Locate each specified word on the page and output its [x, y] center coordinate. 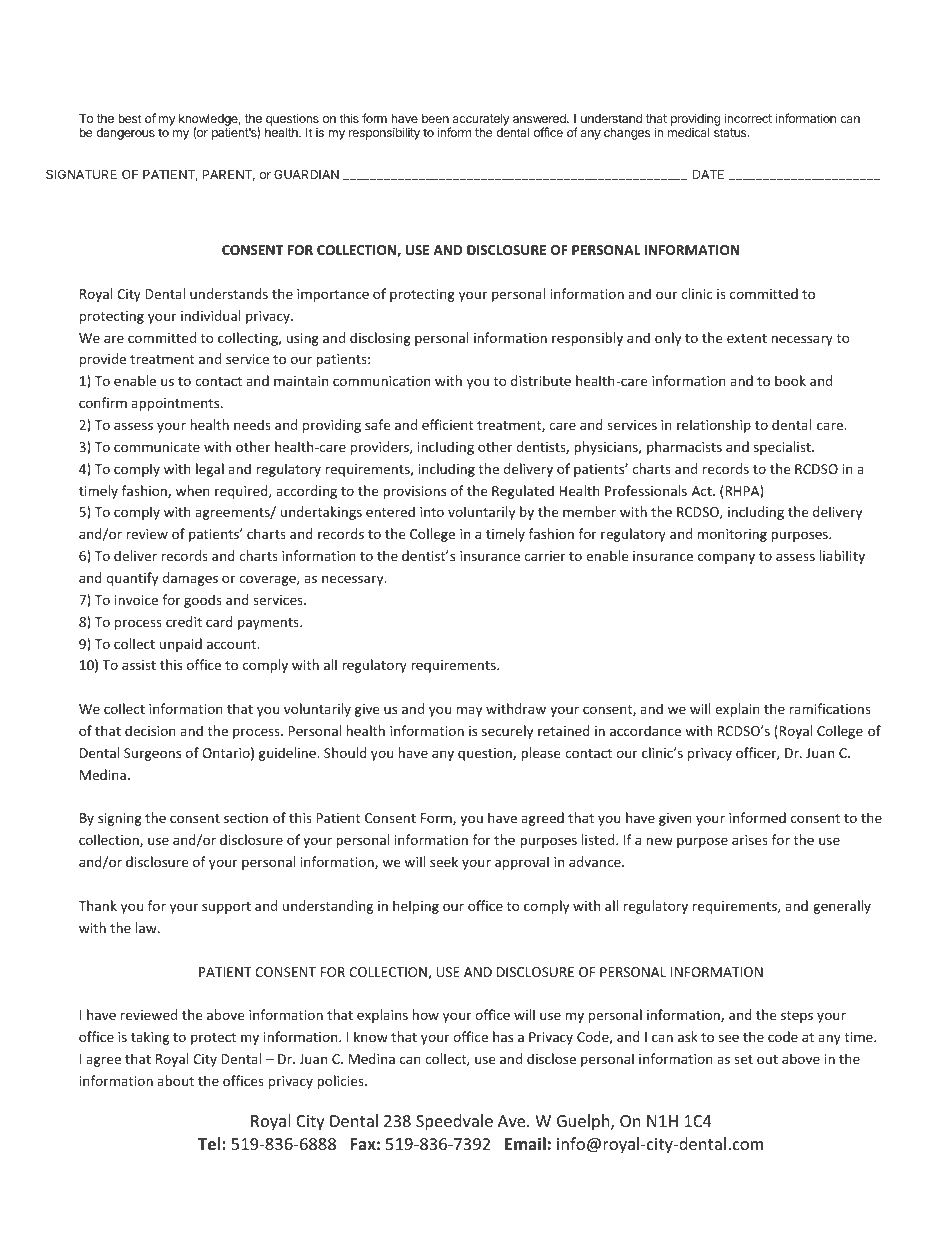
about [175, 1080]
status [731, 132]
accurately [480, 121]
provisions [414, 492]
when [193, 490]
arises [750, 840]
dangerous [125, 134]
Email [525, 1143]
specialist [783, 448]
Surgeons [152, 754]
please [540, 754]
